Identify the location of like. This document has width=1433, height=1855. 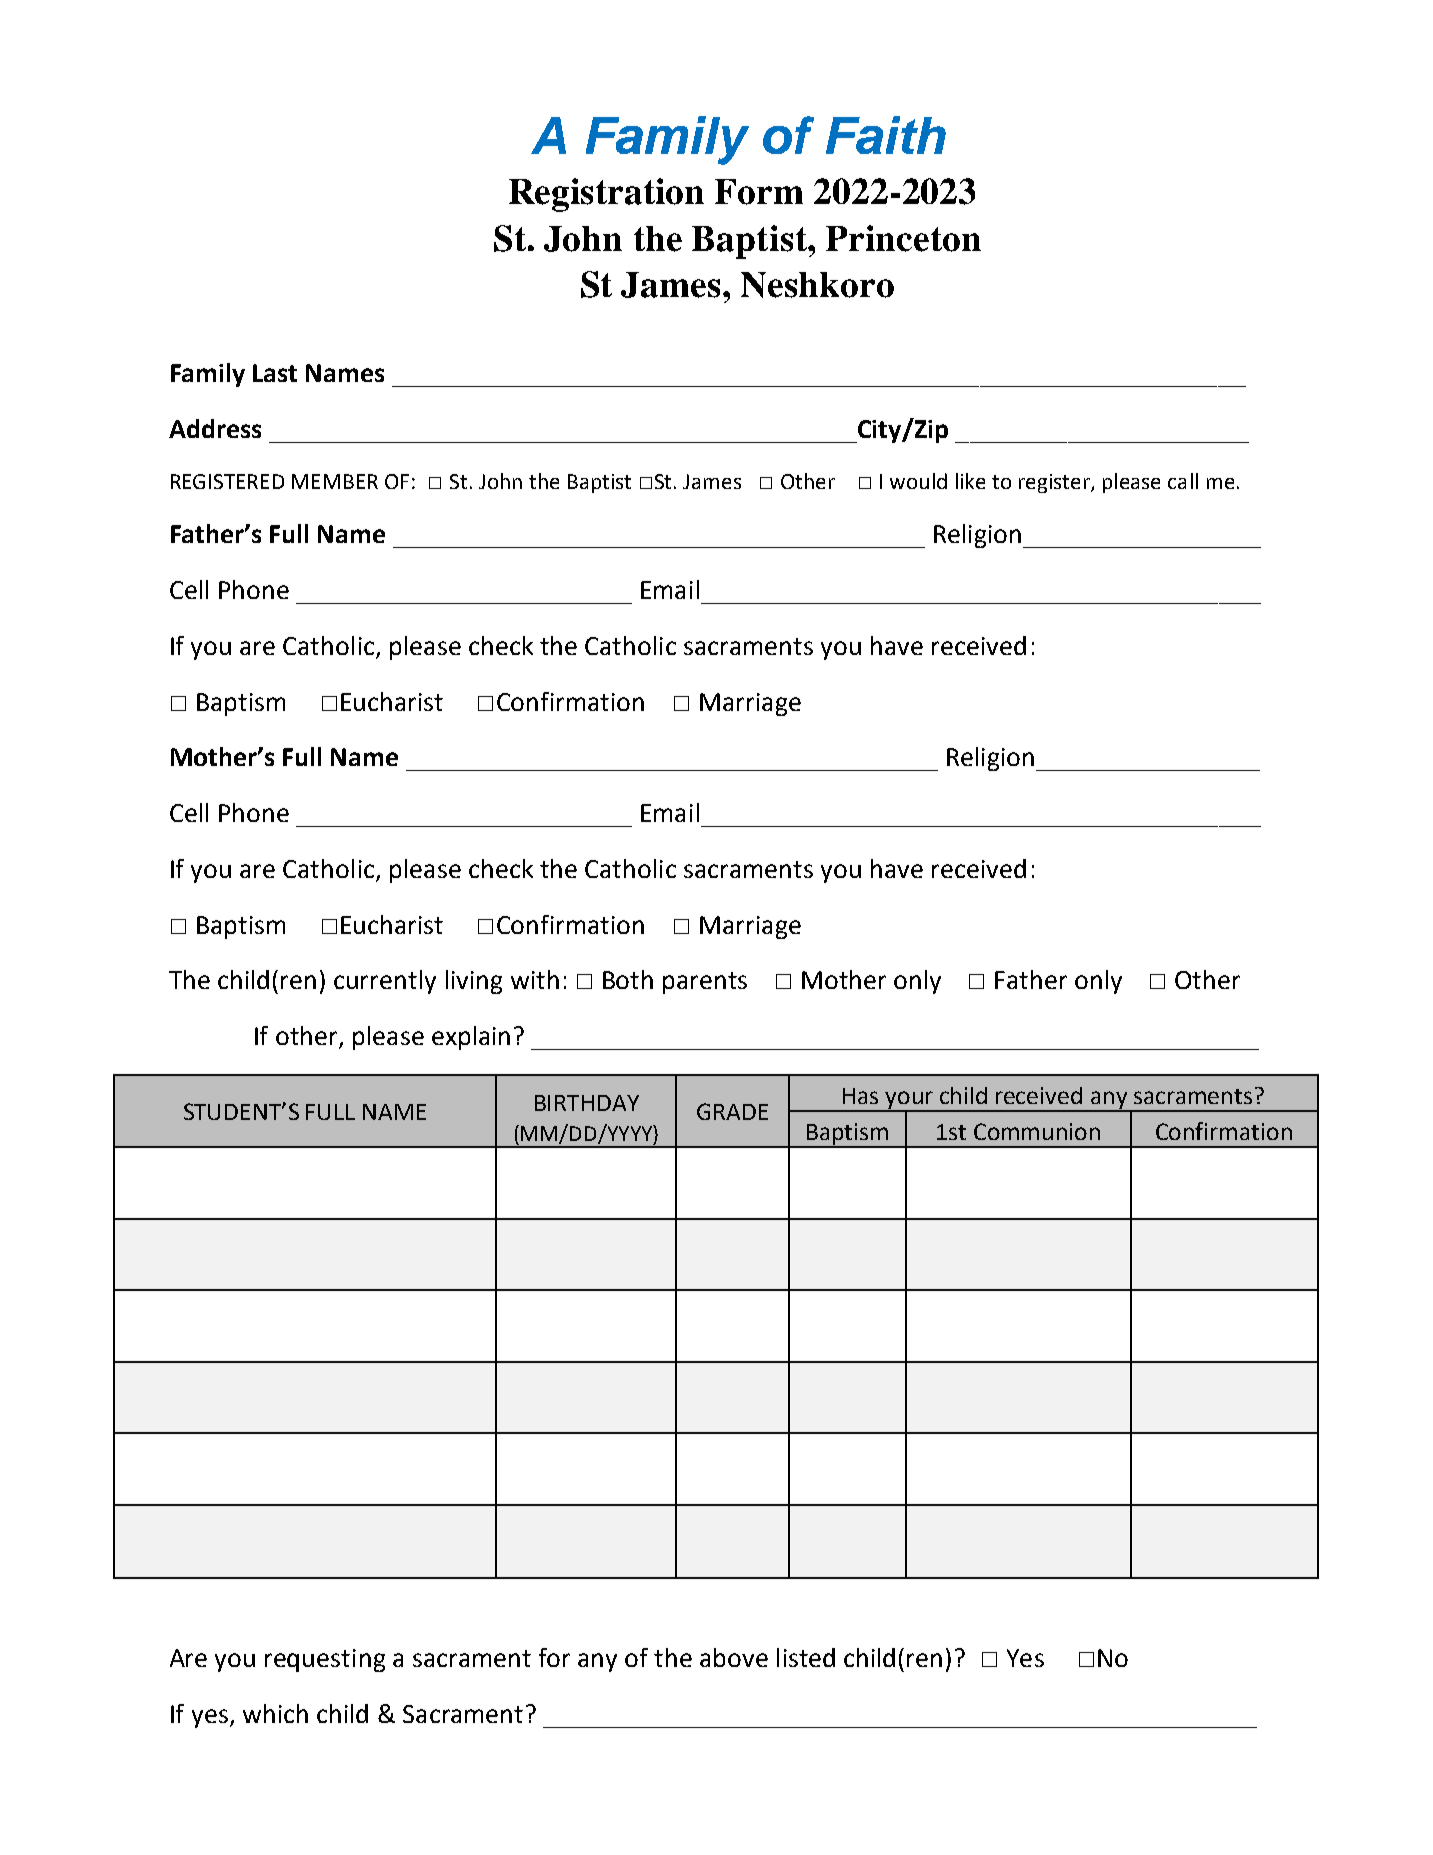
(970, 481).
